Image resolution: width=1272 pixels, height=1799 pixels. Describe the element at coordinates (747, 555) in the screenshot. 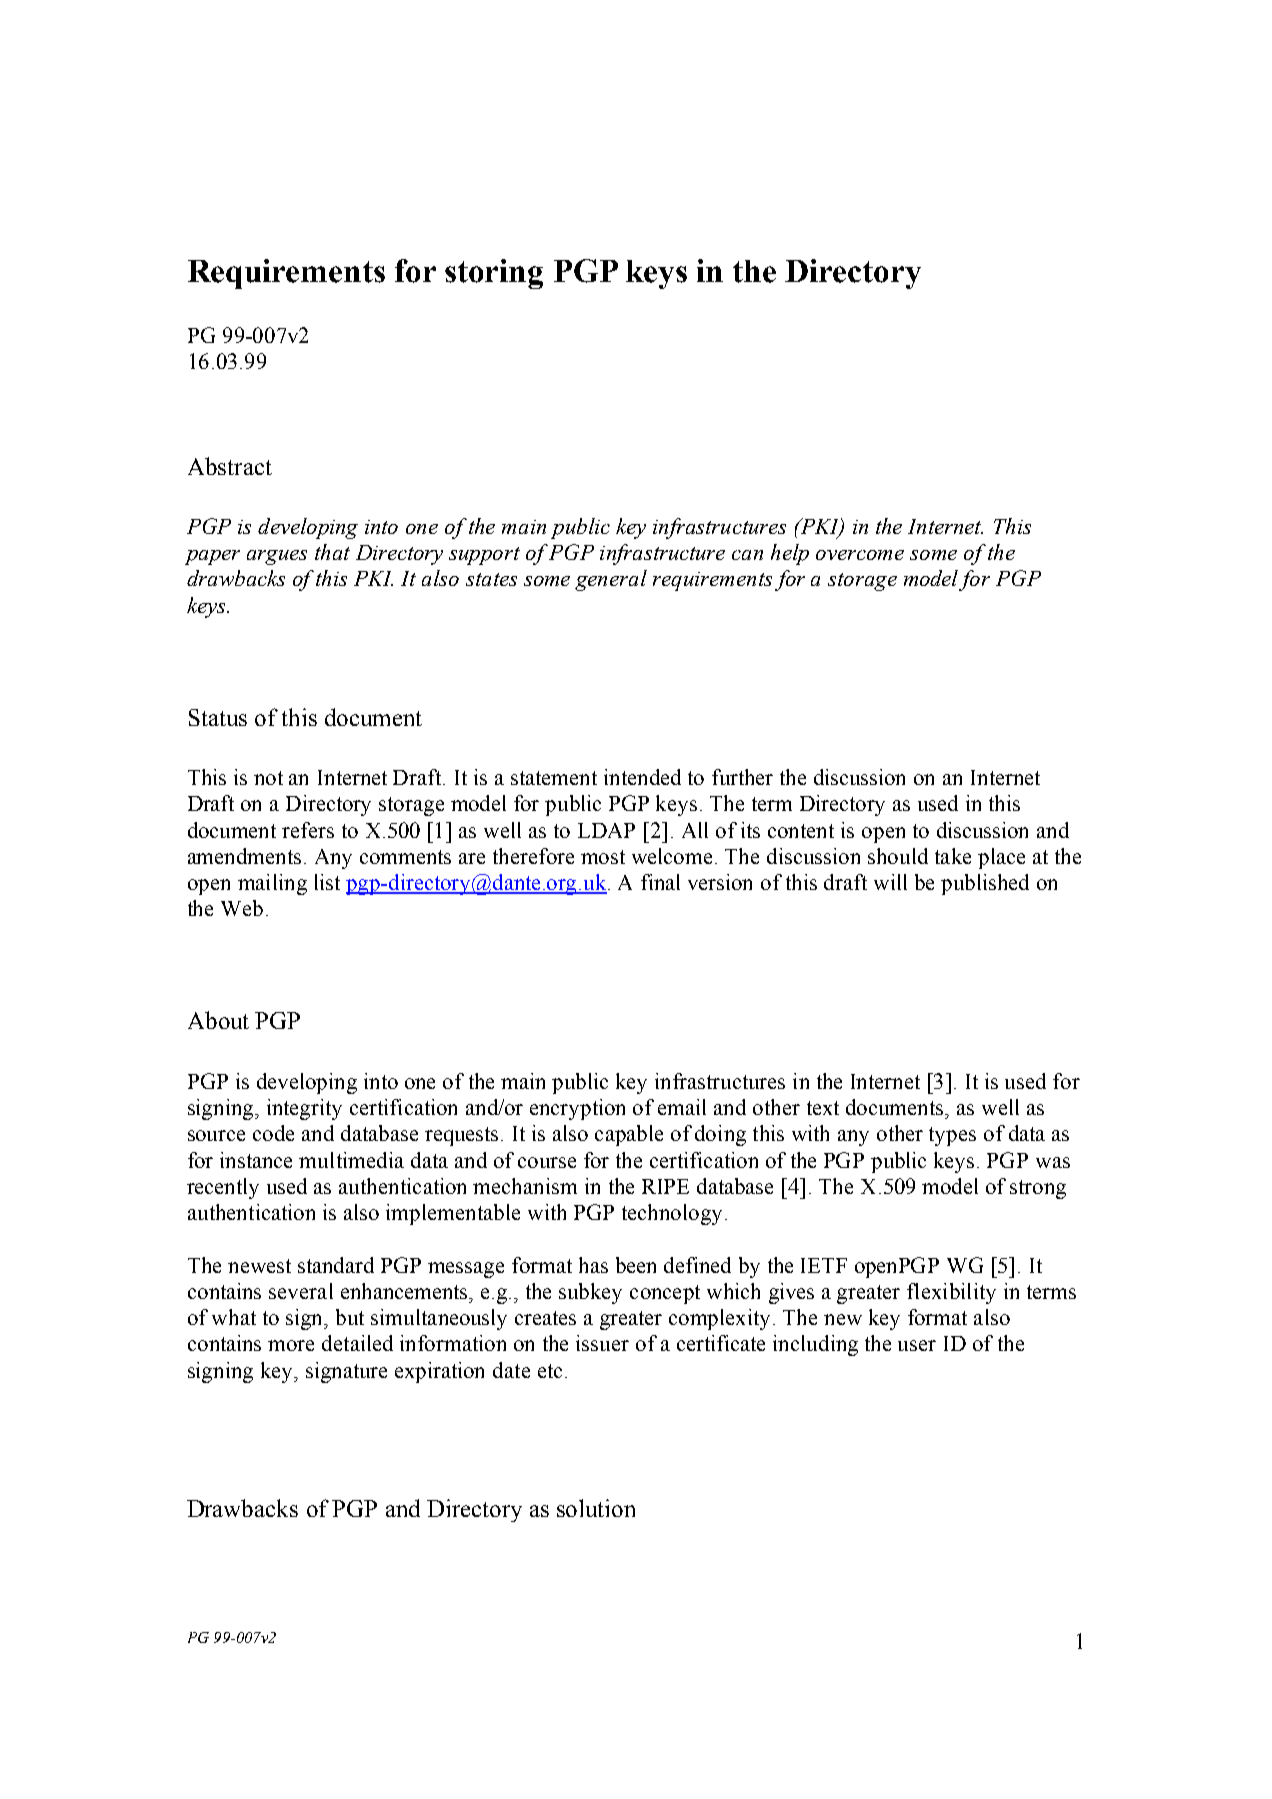

I see `can` at that location.
